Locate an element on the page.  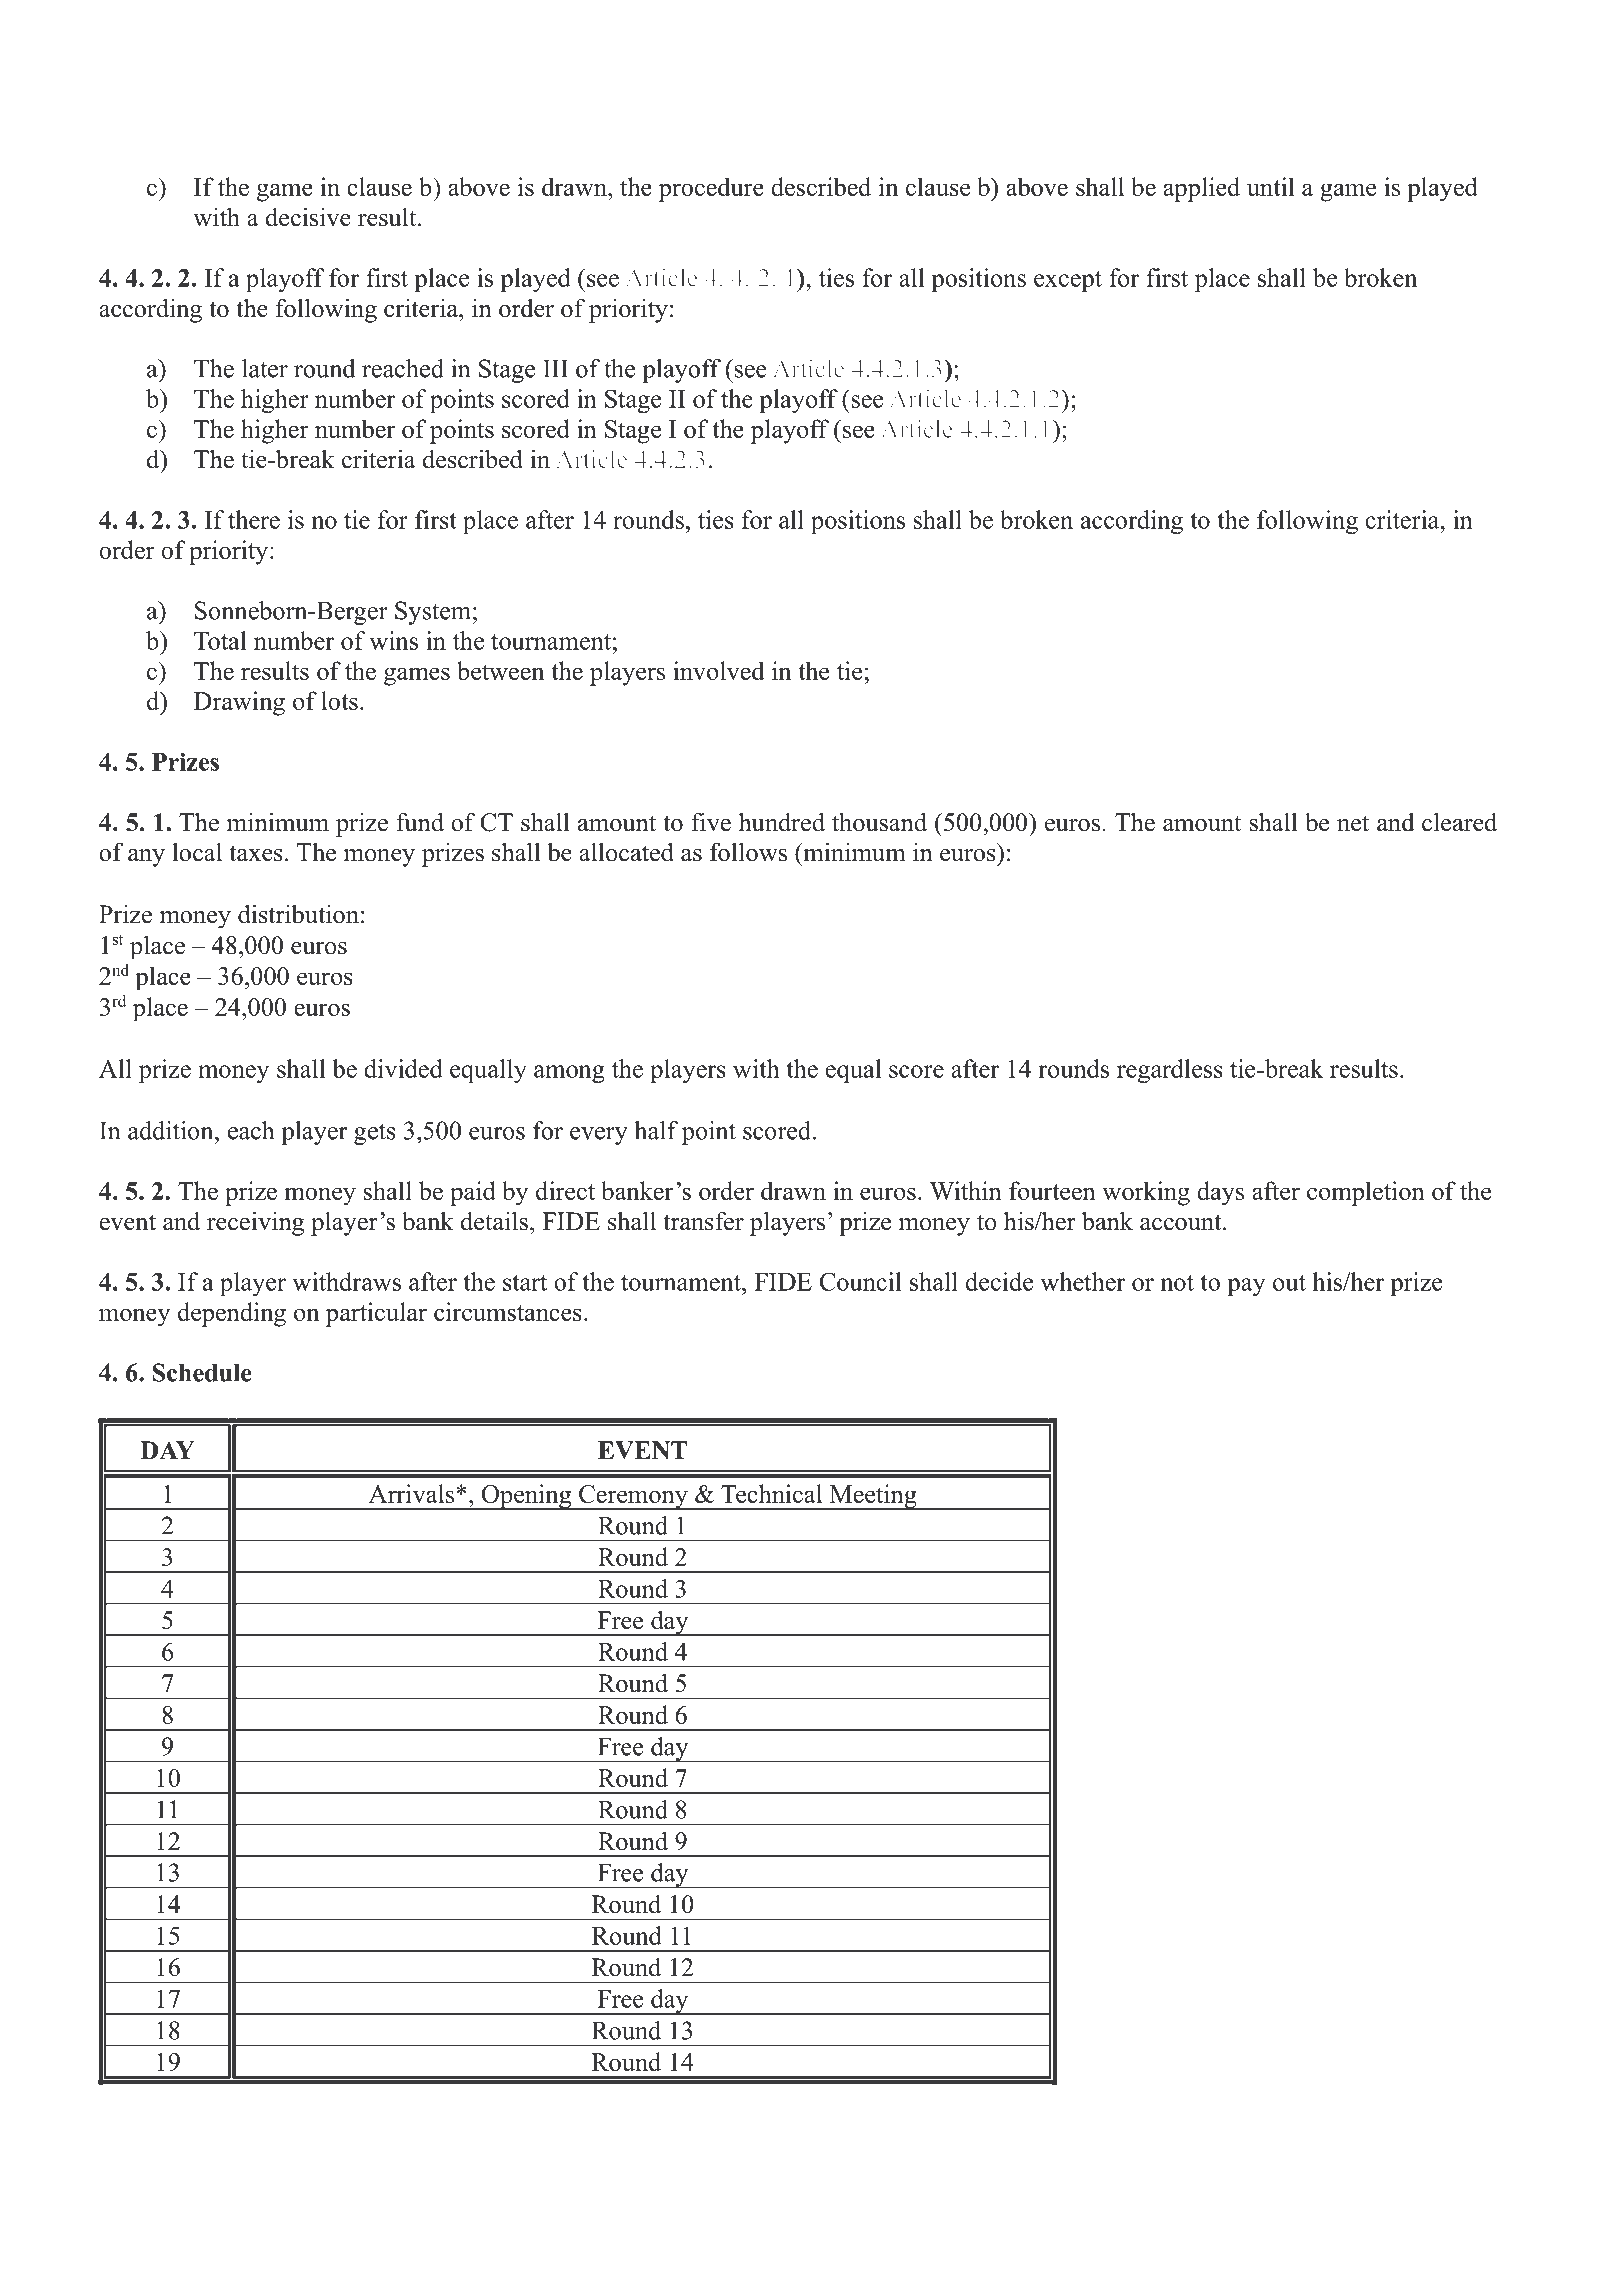
taxes is located at coordinates (256, 853).
